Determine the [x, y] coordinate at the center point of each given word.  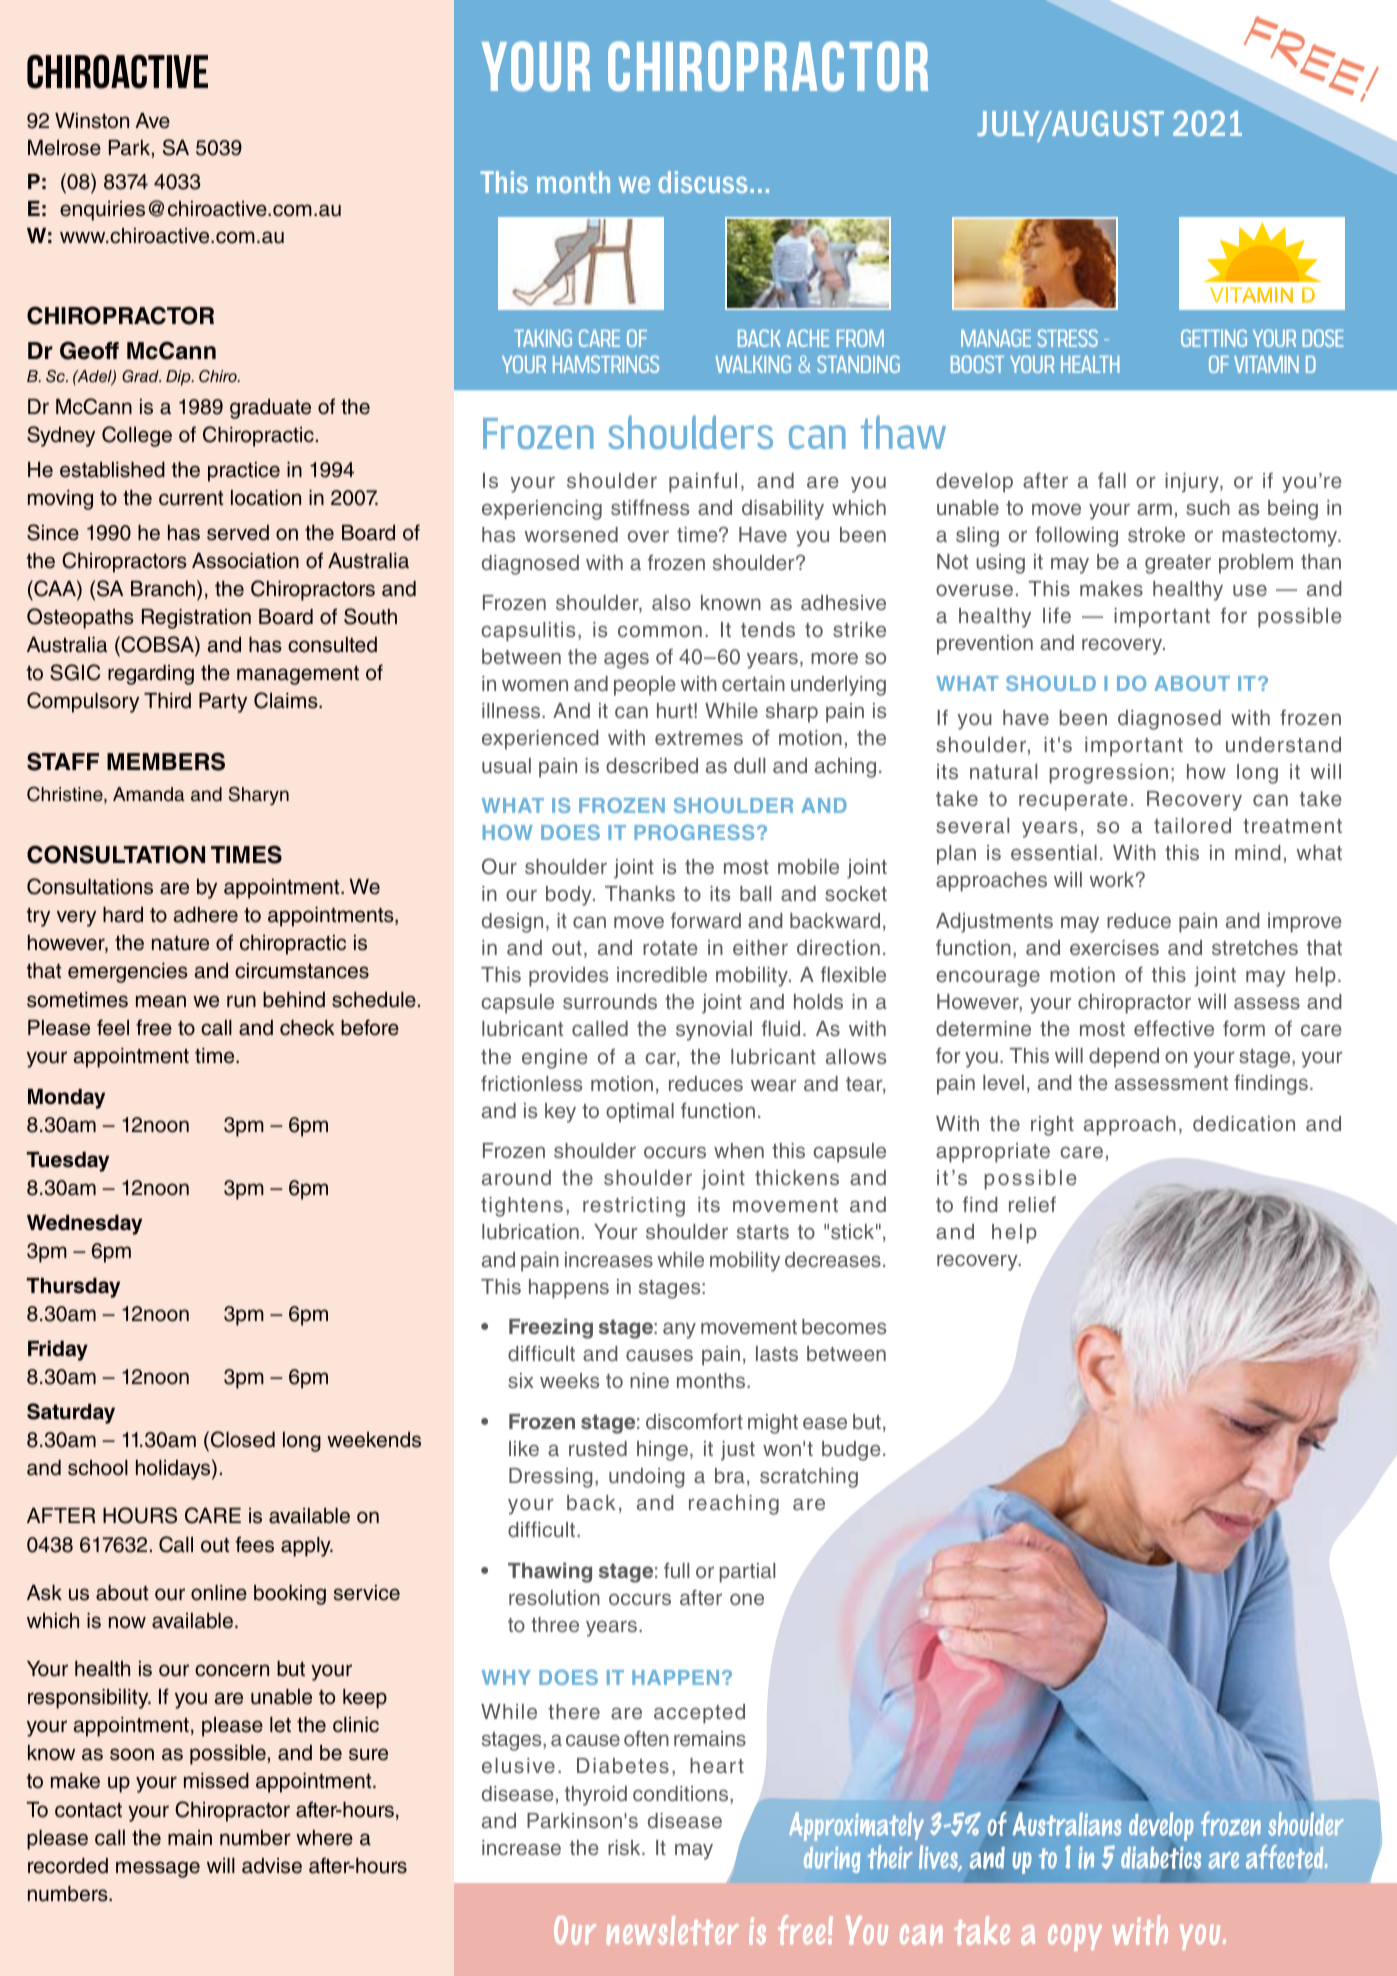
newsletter [673, 1930]
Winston [92, 121]
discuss [702, 182]
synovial [714, 1031]
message [158, 1869]
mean [161, 1001]
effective [1174, 1028]
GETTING [1214, 338]
